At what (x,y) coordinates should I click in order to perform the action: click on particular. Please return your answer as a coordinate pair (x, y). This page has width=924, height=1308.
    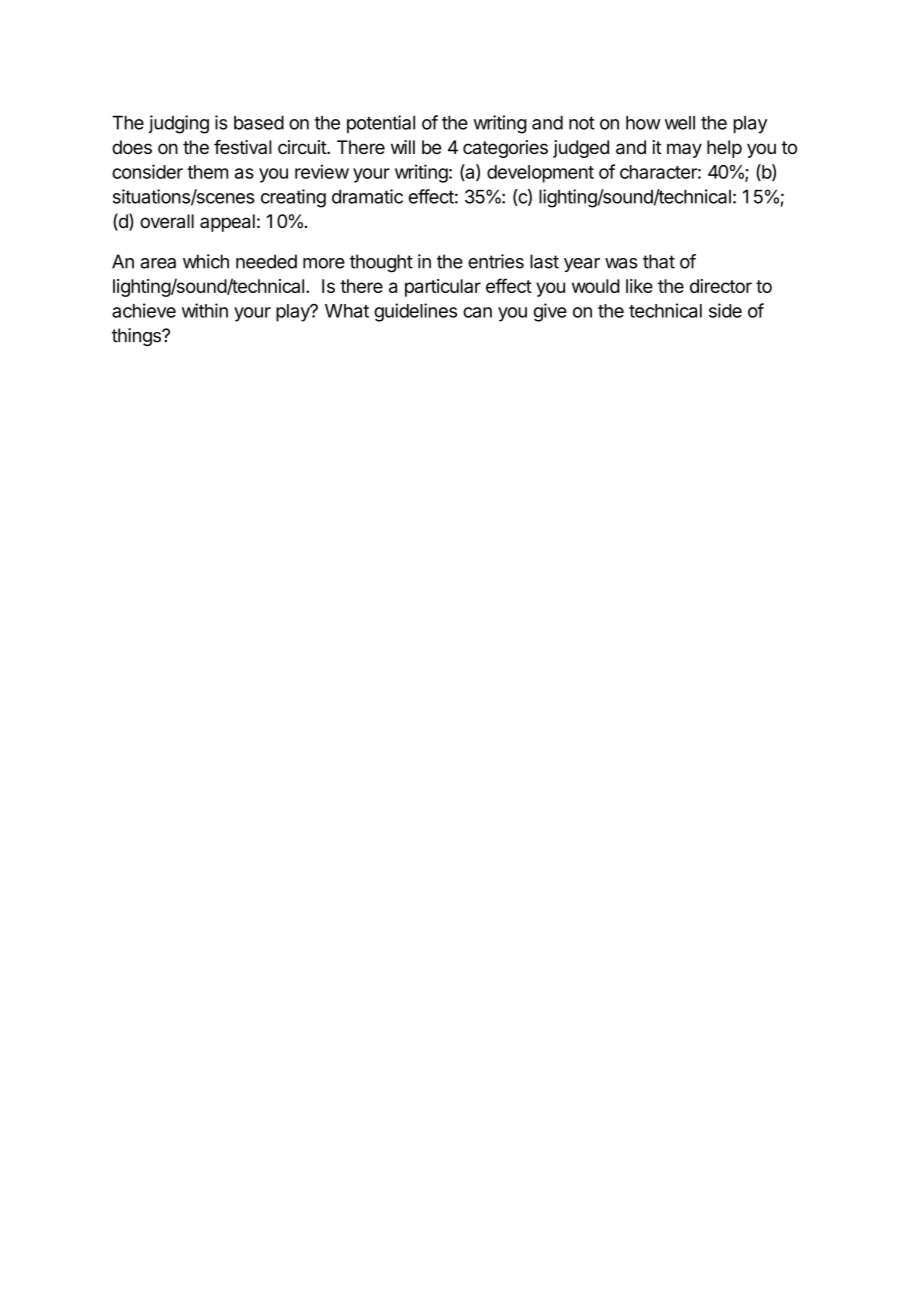
    Looking at the image, I should click on (443, 288).
